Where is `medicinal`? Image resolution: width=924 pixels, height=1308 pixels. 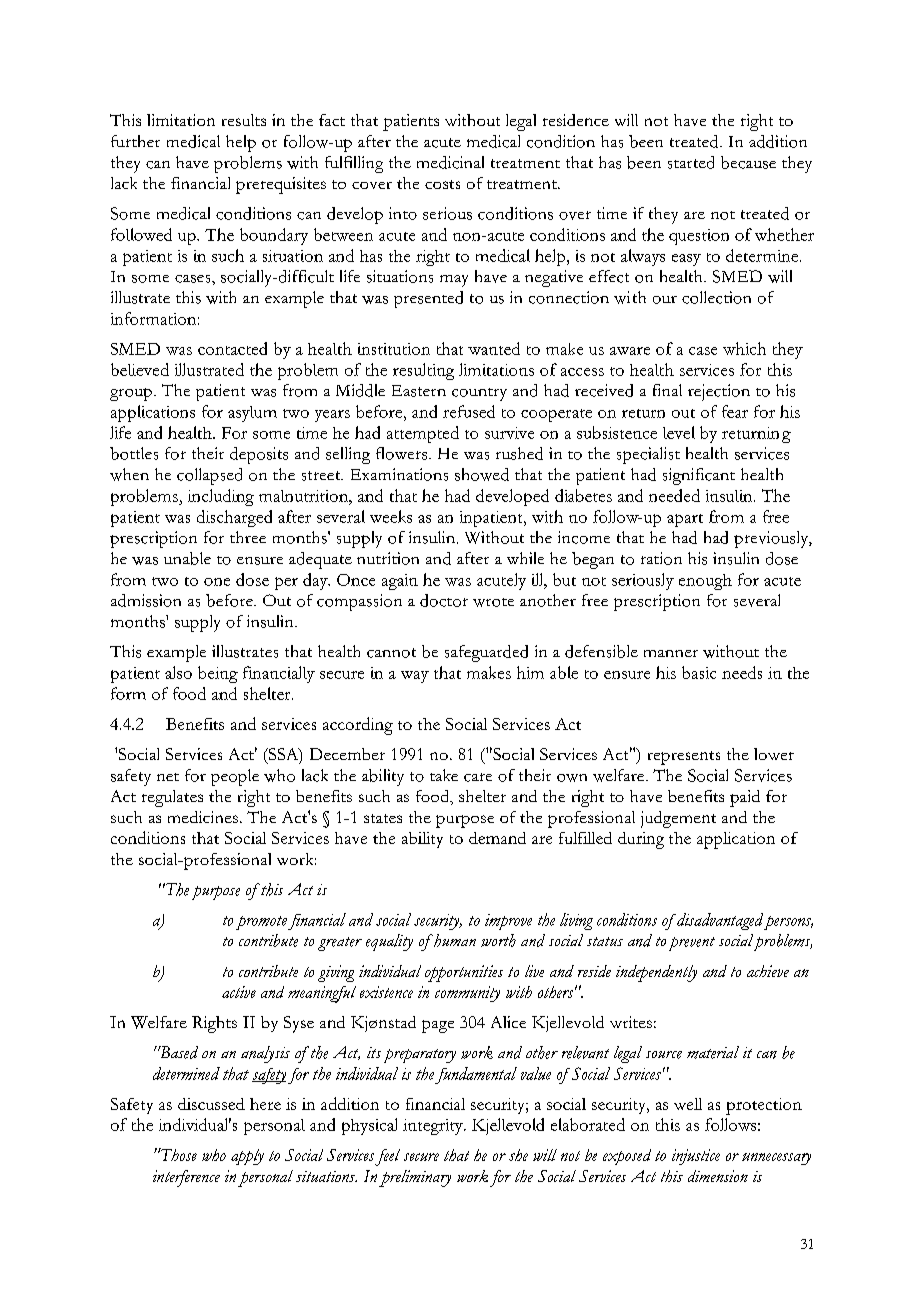 medicinal is located at coordinates (450, 162).
